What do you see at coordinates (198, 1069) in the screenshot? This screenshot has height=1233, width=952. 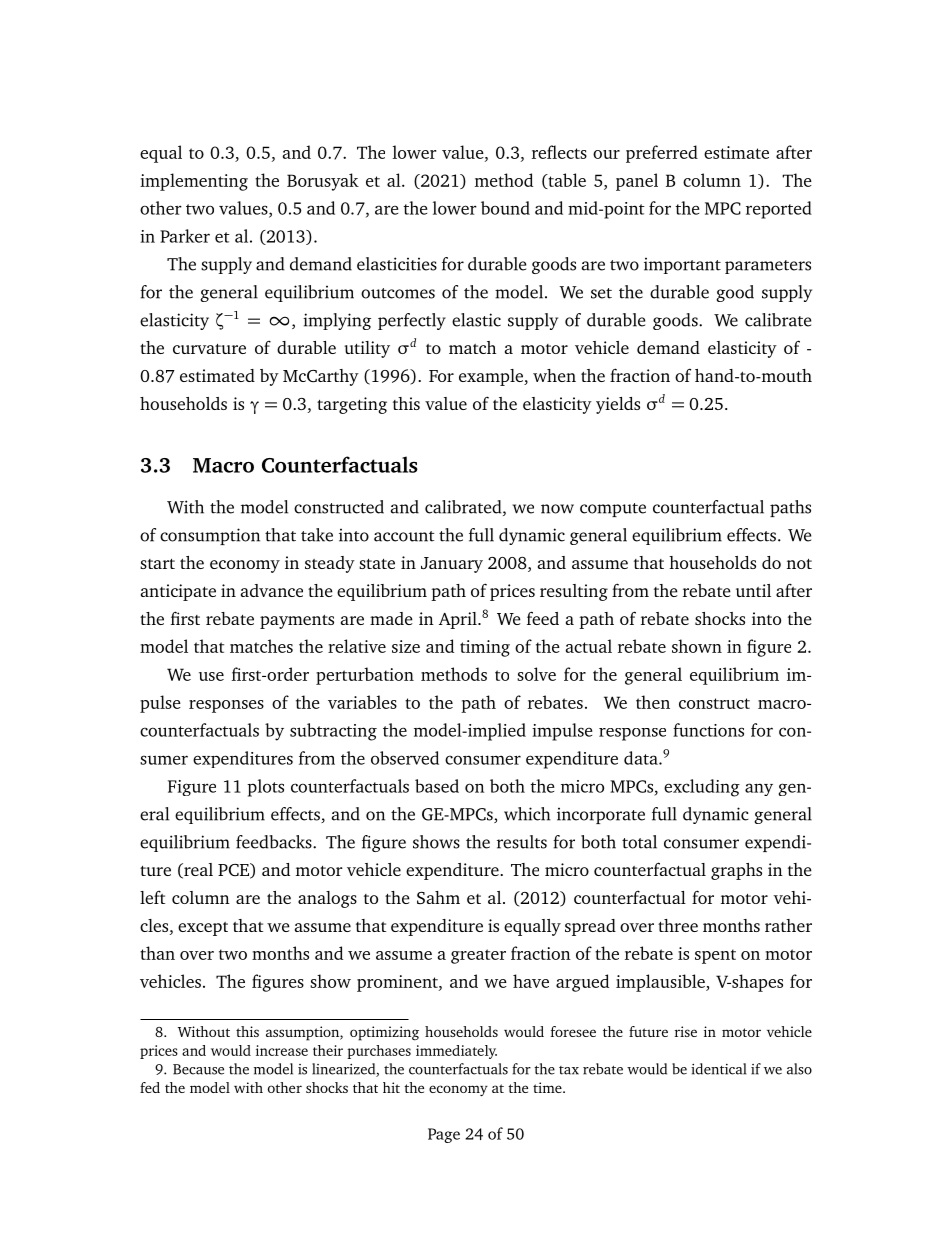 I see `Because` at bounding box center [198, 1069].
